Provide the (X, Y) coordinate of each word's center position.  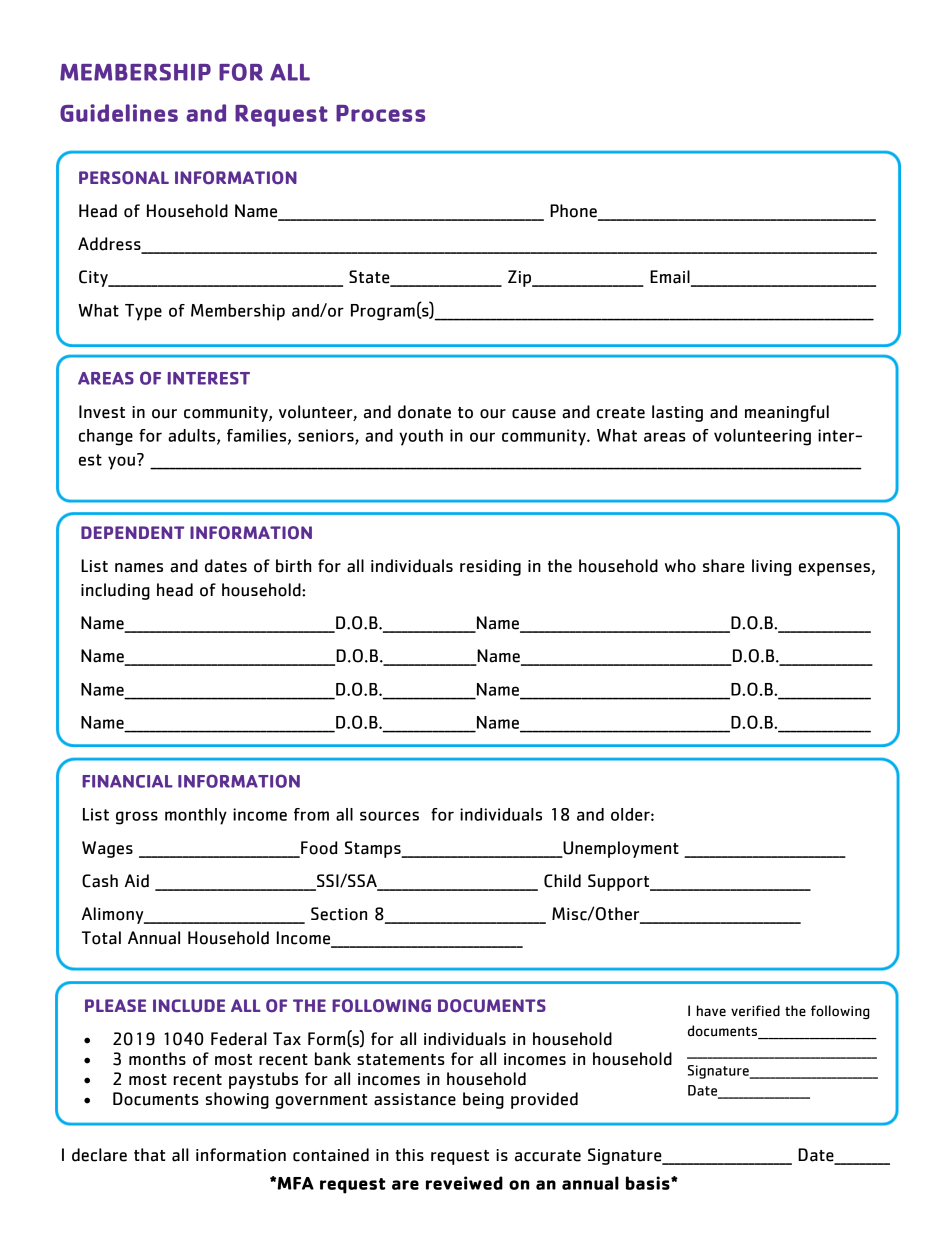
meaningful (787, 413)
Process (380, 113)
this (410, 1154)
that (149, 1155)
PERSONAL (124, 177)
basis (649, 1183)
